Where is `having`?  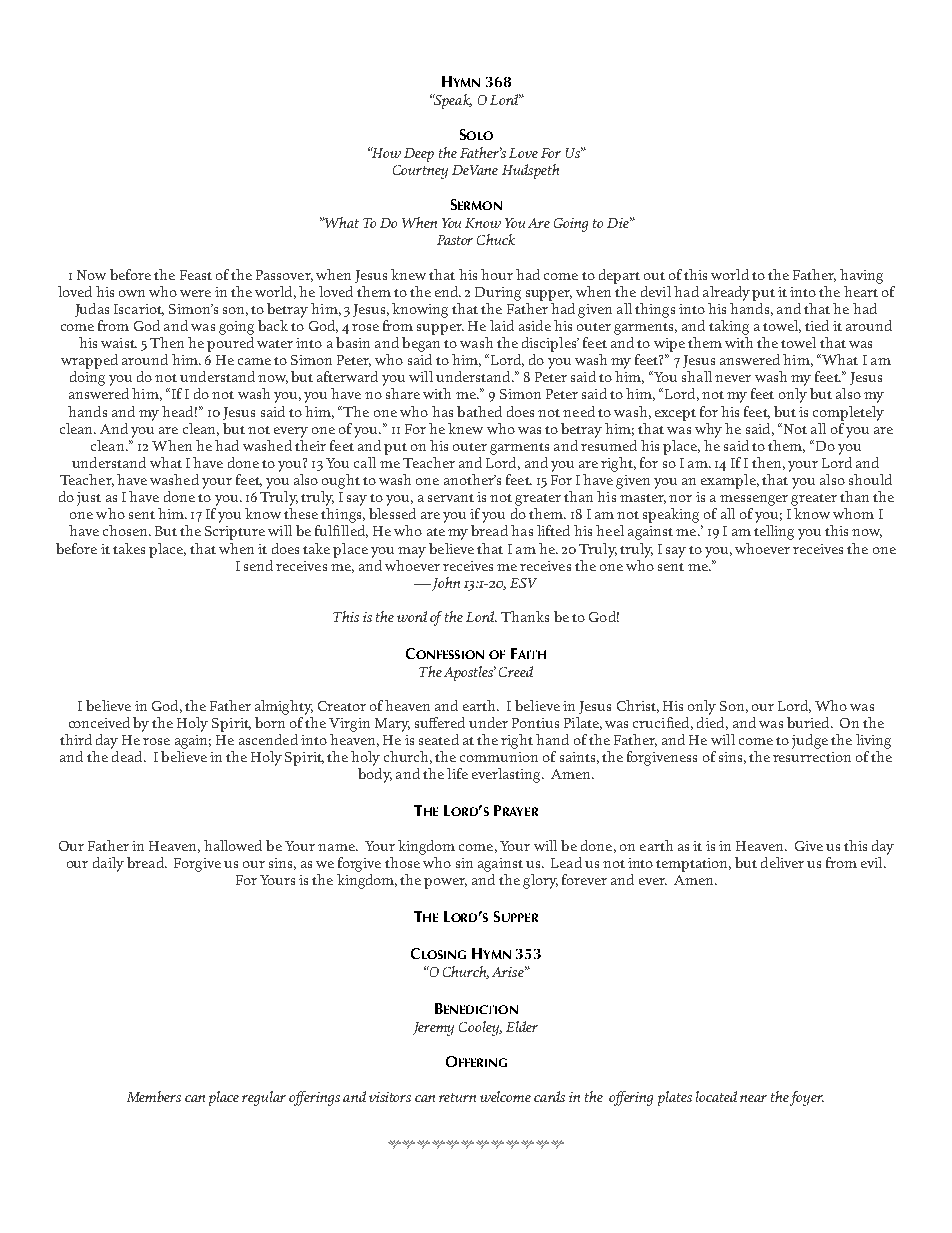
having is located at coordinates (861, 276).
